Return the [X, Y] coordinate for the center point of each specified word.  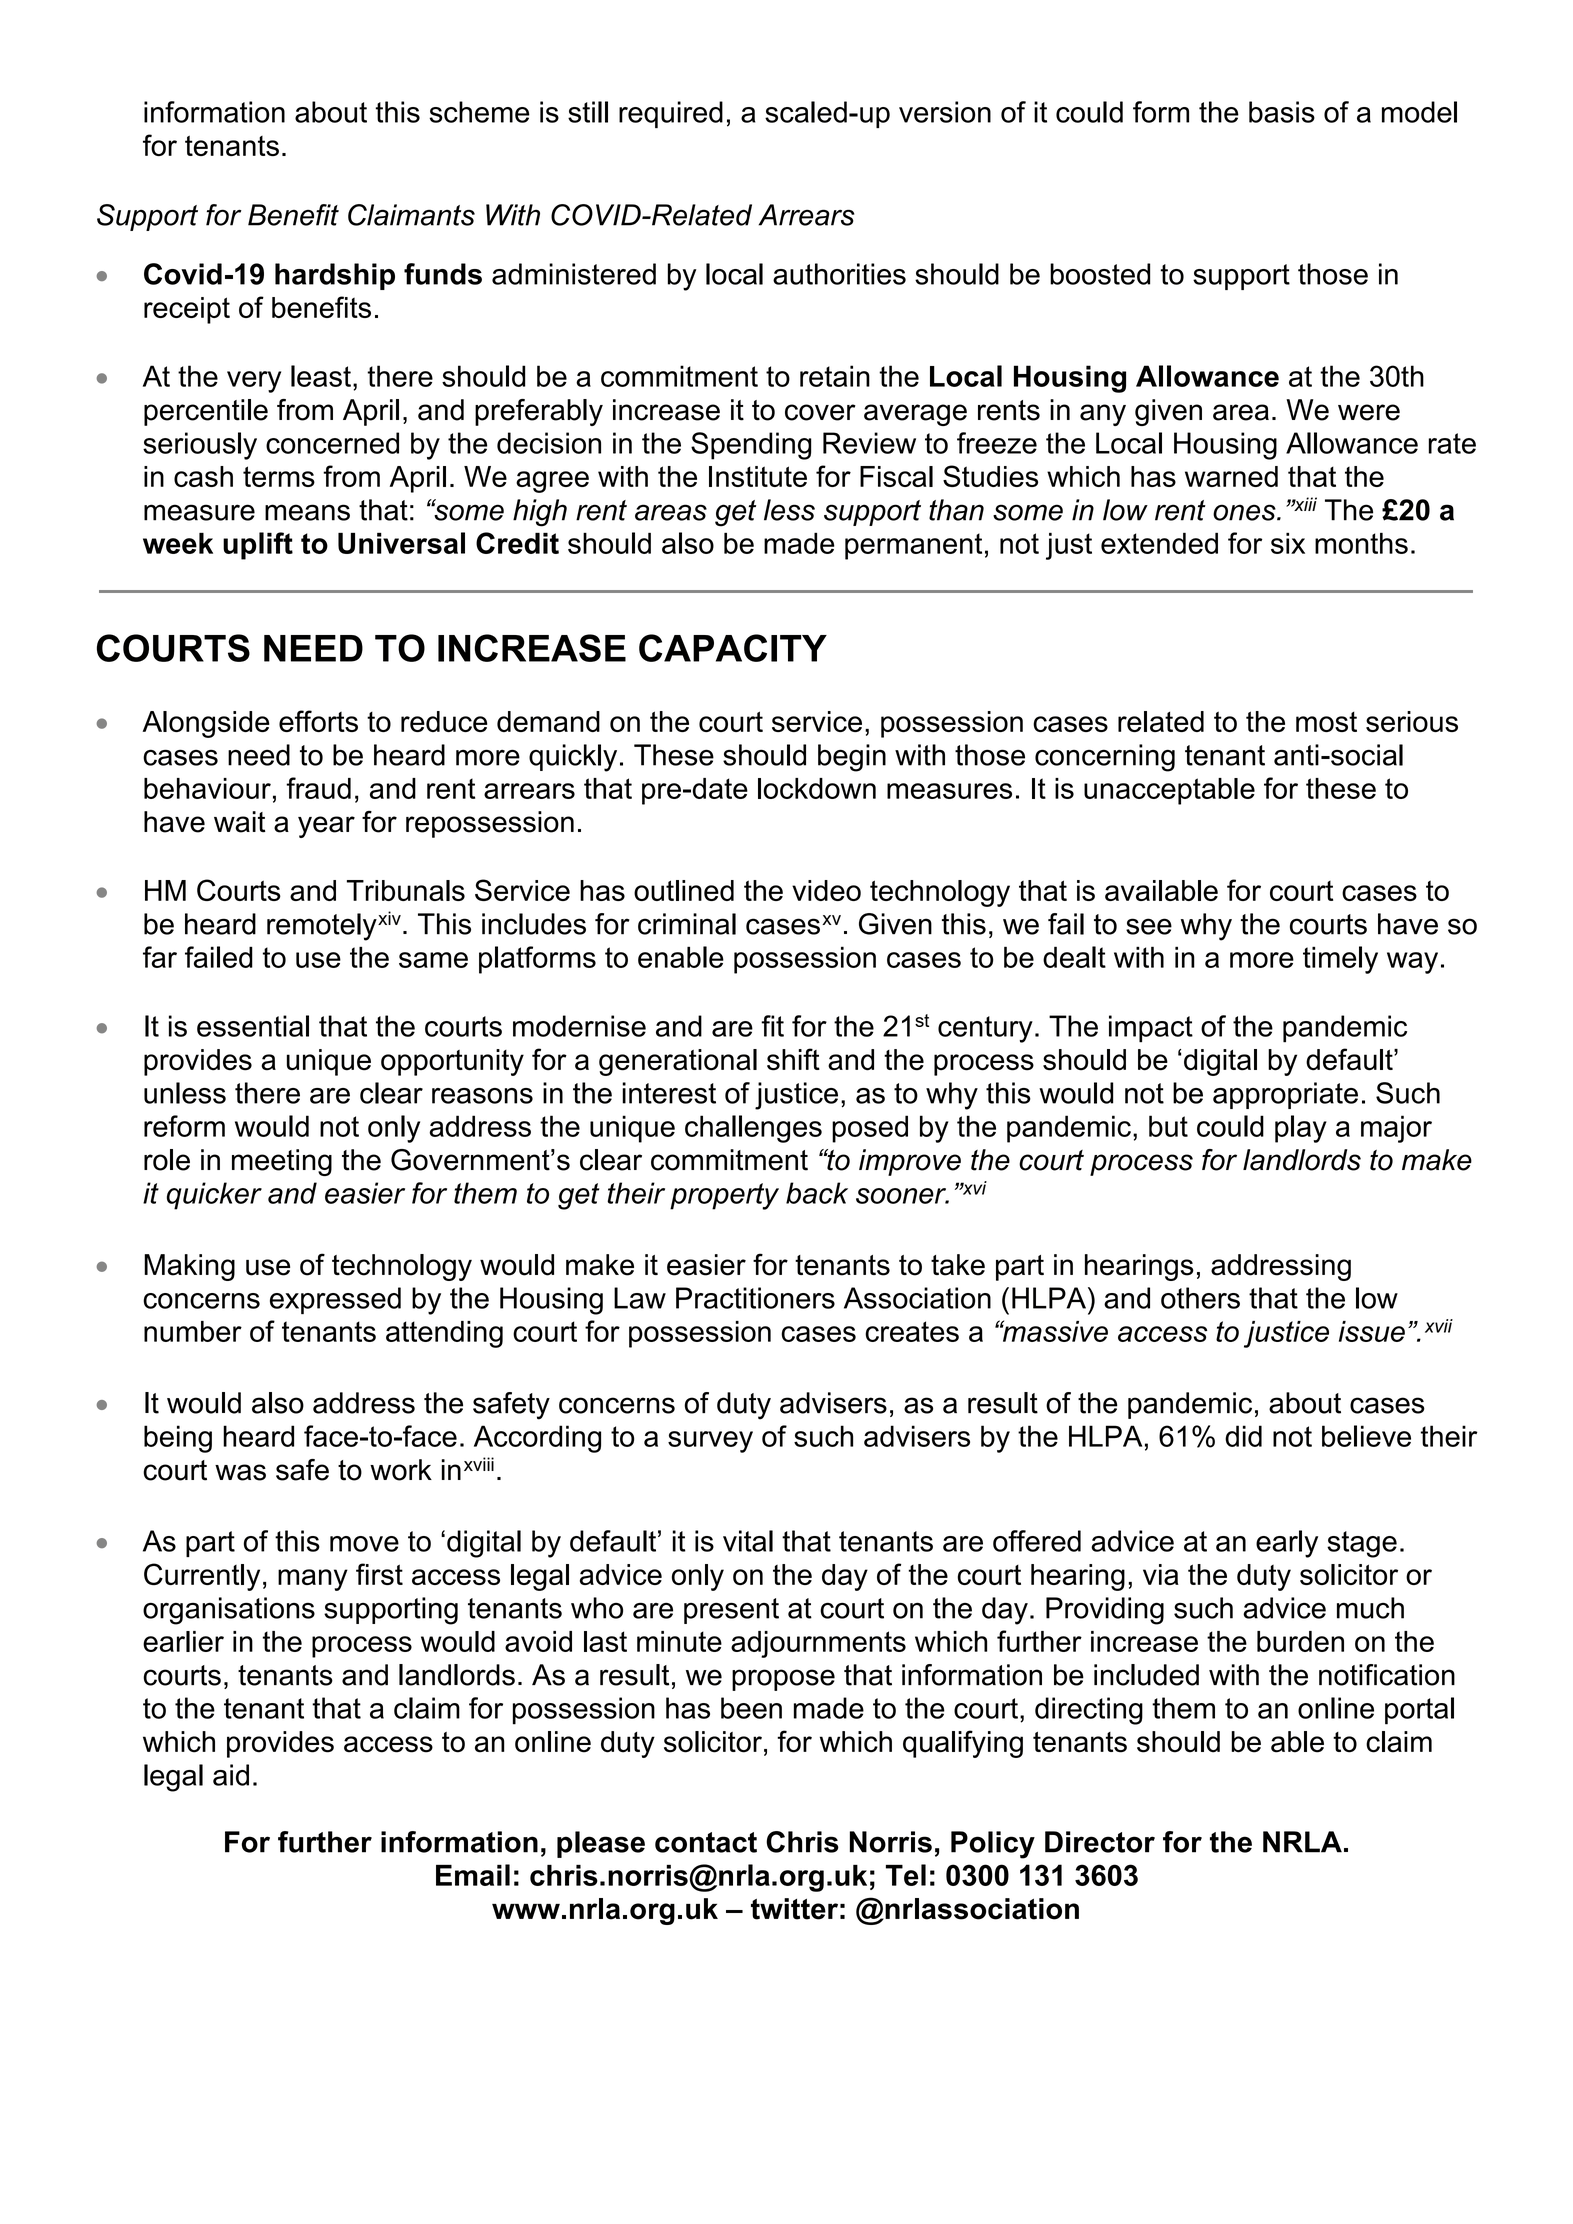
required [671, 114]
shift [793, 1059]
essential [253, 1026]
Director [1100, 1842]
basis [1282, 112]
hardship [335, 276]
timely [1340, 960]
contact [706, 1842]
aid [231, 1775]
